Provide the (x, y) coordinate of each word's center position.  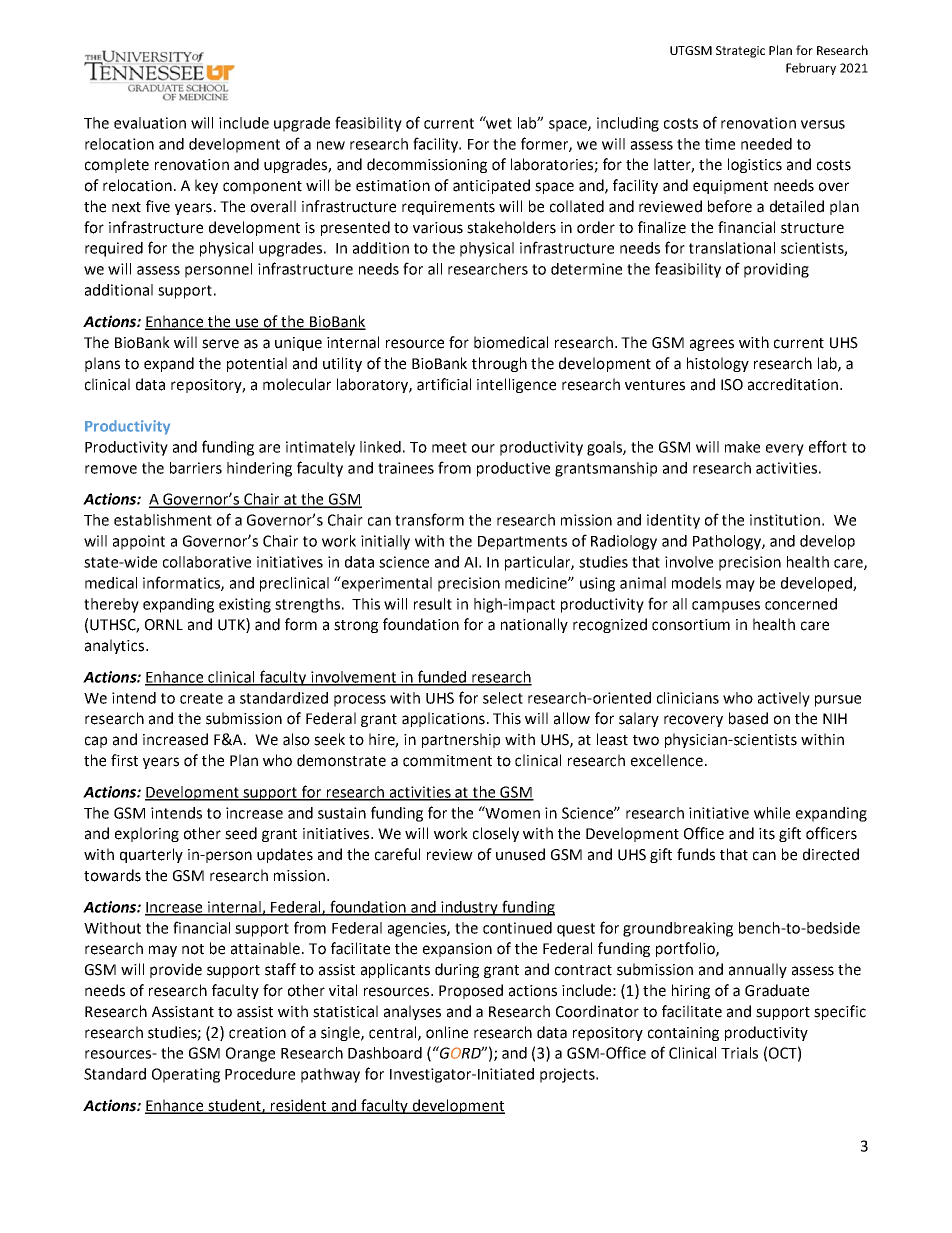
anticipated (491, 186)
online (447, 1032)
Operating (186, 1075)
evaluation (150, 123)
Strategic (740, 52)
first (124, 760)
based (748, 718)
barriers (196, 468)
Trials (739, 1053)
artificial (444, 384)
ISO (732, 385)
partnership (461, 740)
